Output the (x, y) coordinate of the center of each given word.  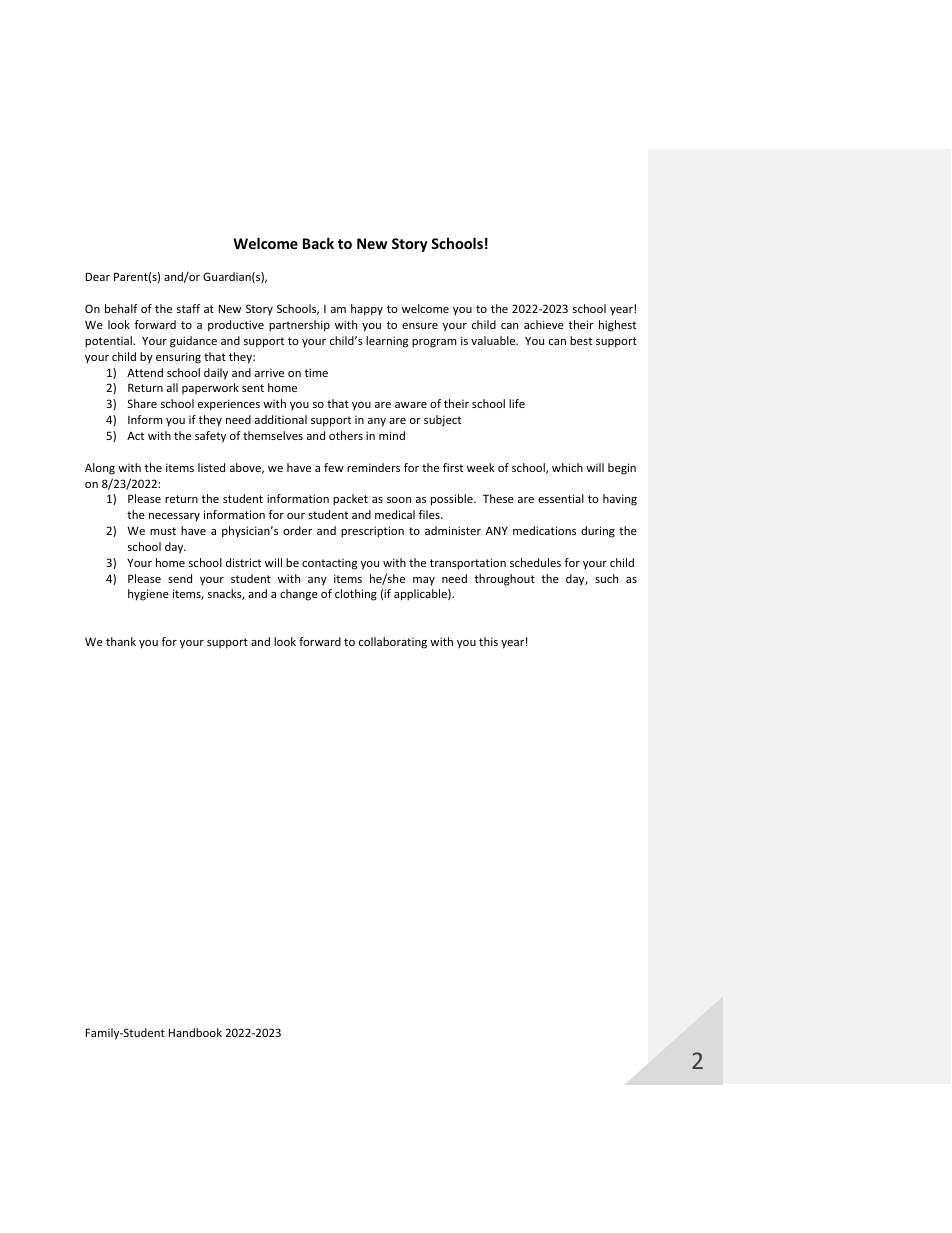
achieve (544, 324)
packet (350, 500)
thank (121, 641)
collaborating (393, 643)
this (488, 641)
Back (318, 243)
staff (188, 308)
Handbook (195, 1032)
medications (544, 530)
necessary (174, 517)
